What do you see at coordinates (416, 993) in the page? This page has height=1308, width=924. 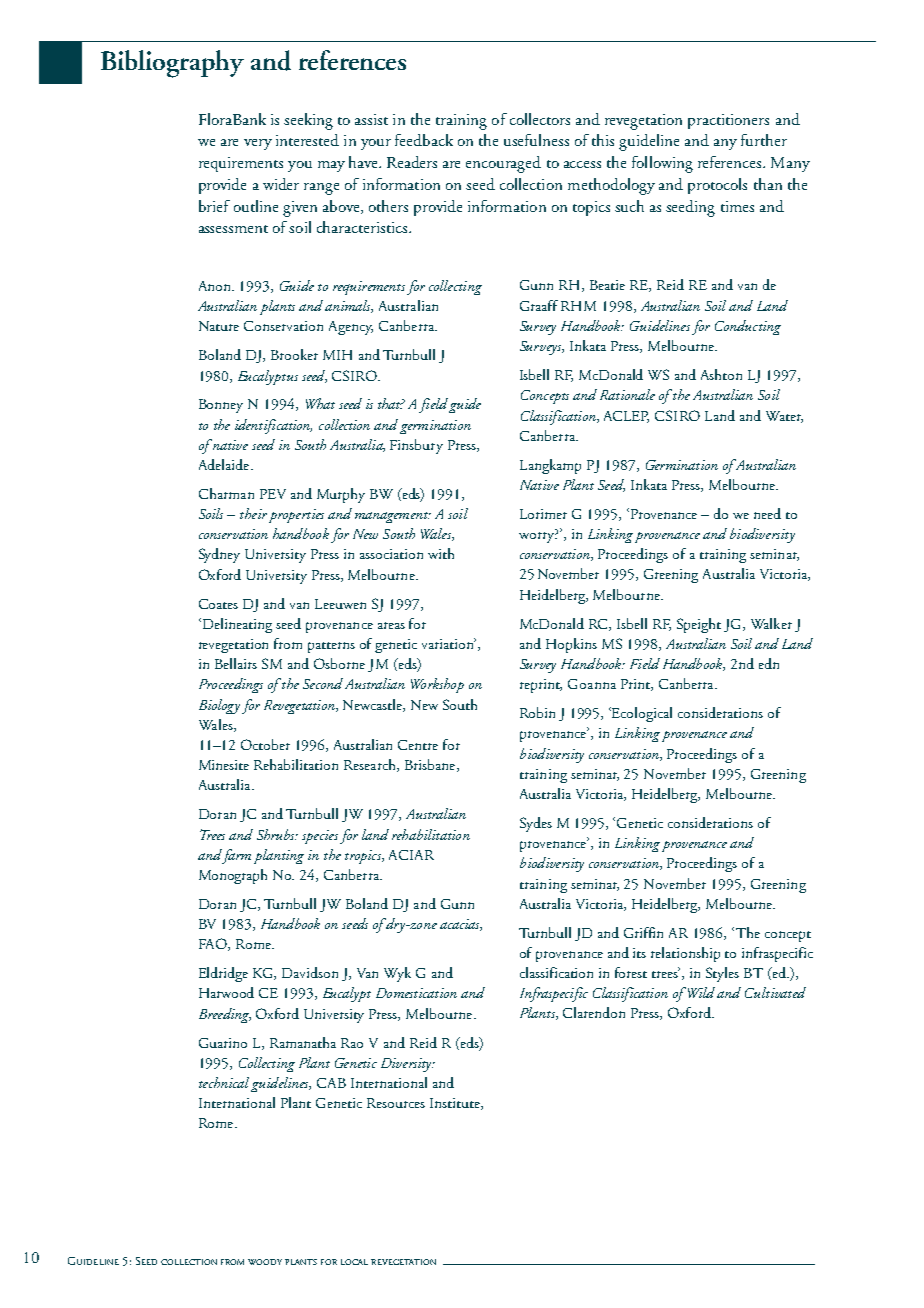 I see `Domestication` at bounding box center [416, 993].
